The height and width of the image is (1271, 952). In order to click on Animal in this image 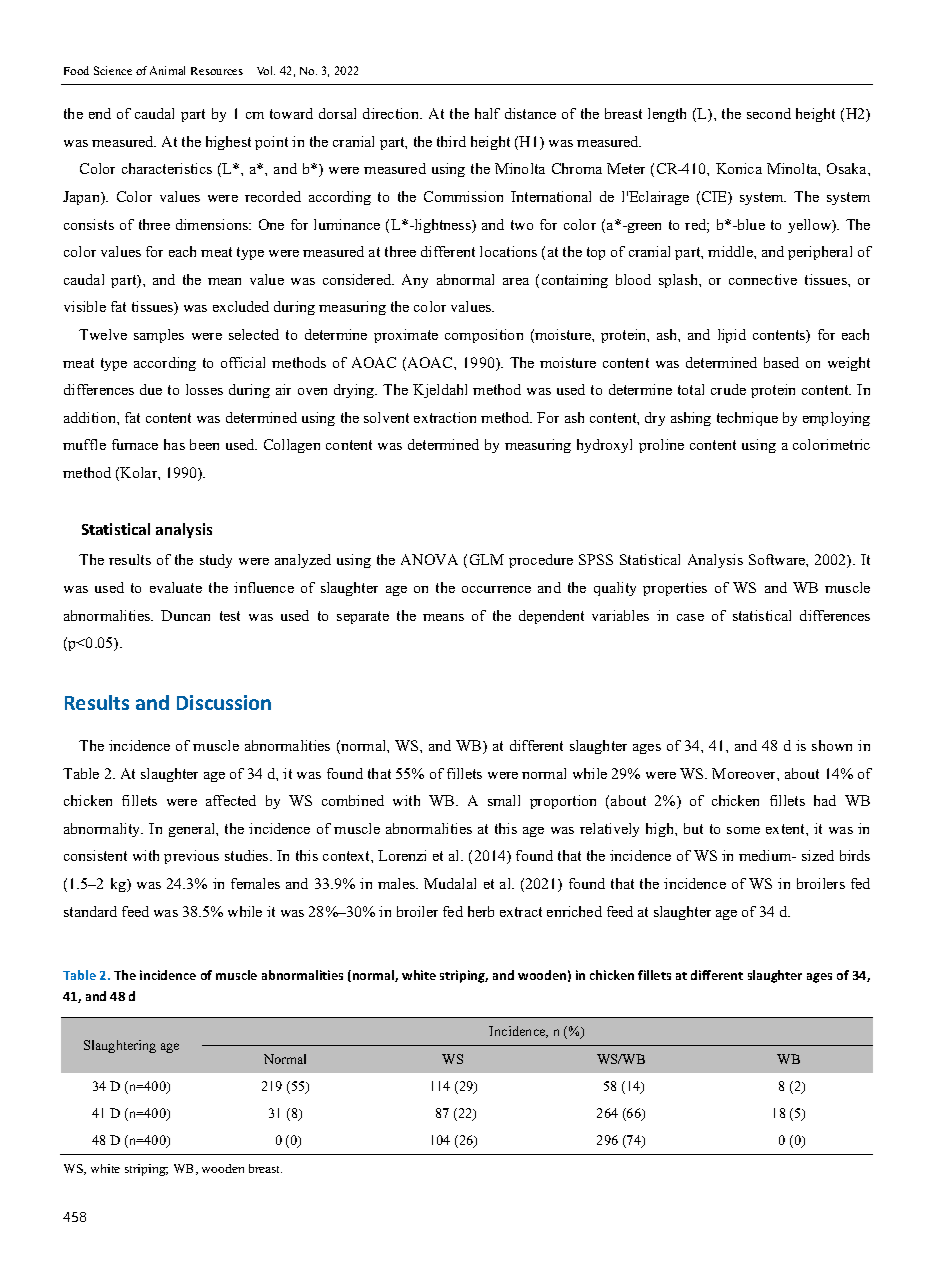, I will do `click(167, 70)`.
